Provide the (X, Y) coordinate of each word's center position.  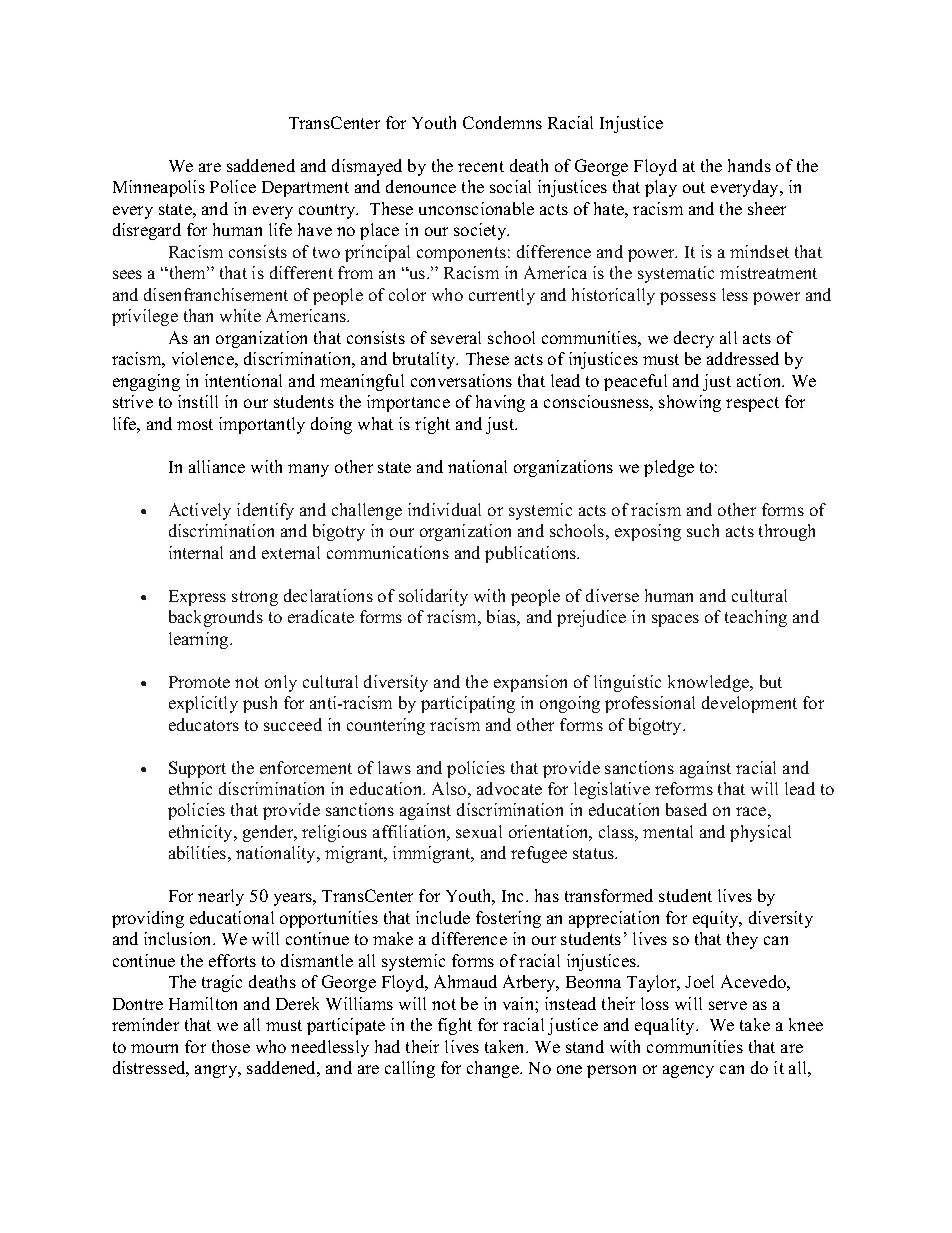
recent (481, 166)
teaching (756, 618)
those (231, 1046)
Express (197, 598)
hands (749, 165)
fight (455, 1026)
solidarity (433, 597)
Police (233, 186)
